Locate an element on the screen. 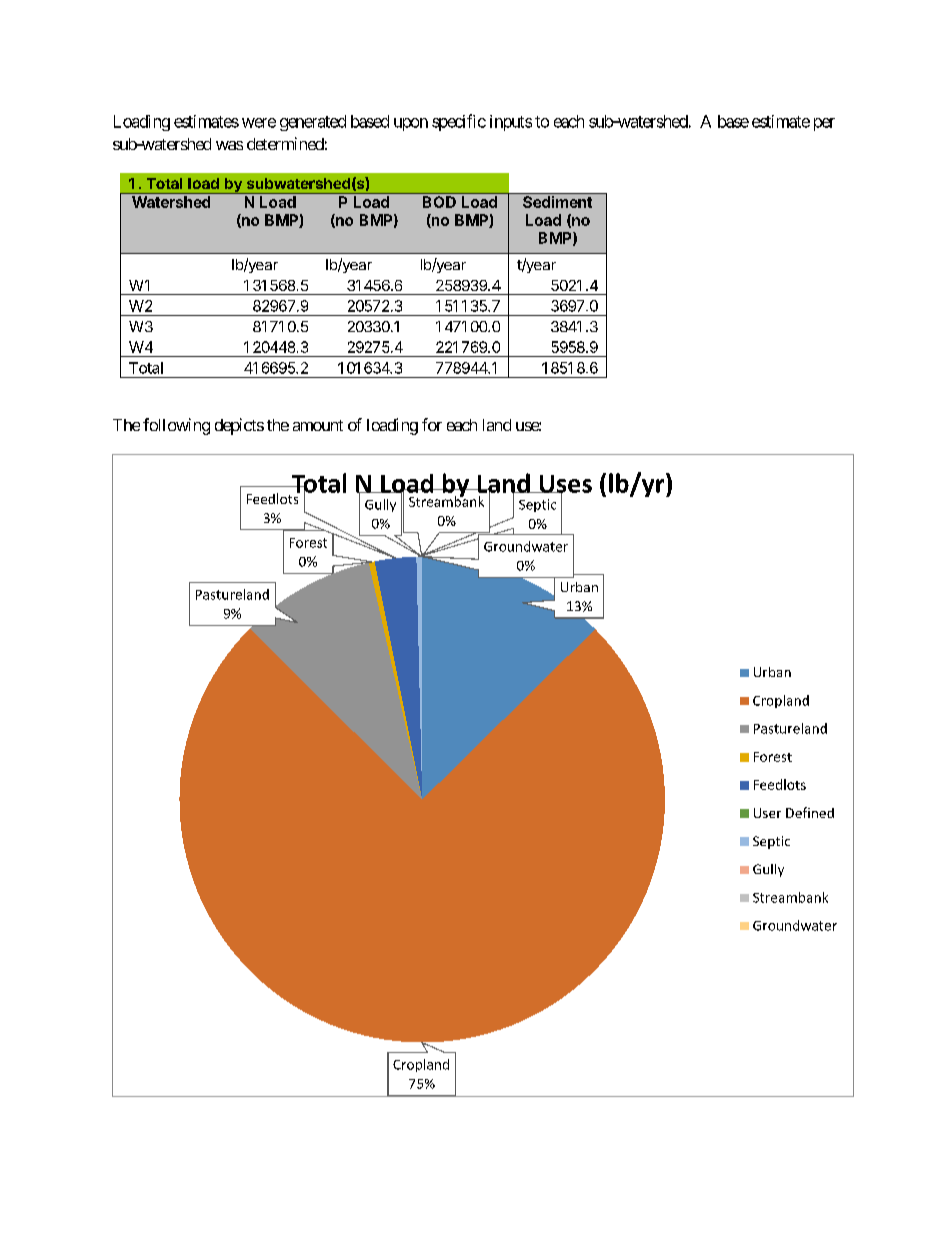 The height and width of the screenshot is (1233, 952). per is located at coordinates (824, 124).
